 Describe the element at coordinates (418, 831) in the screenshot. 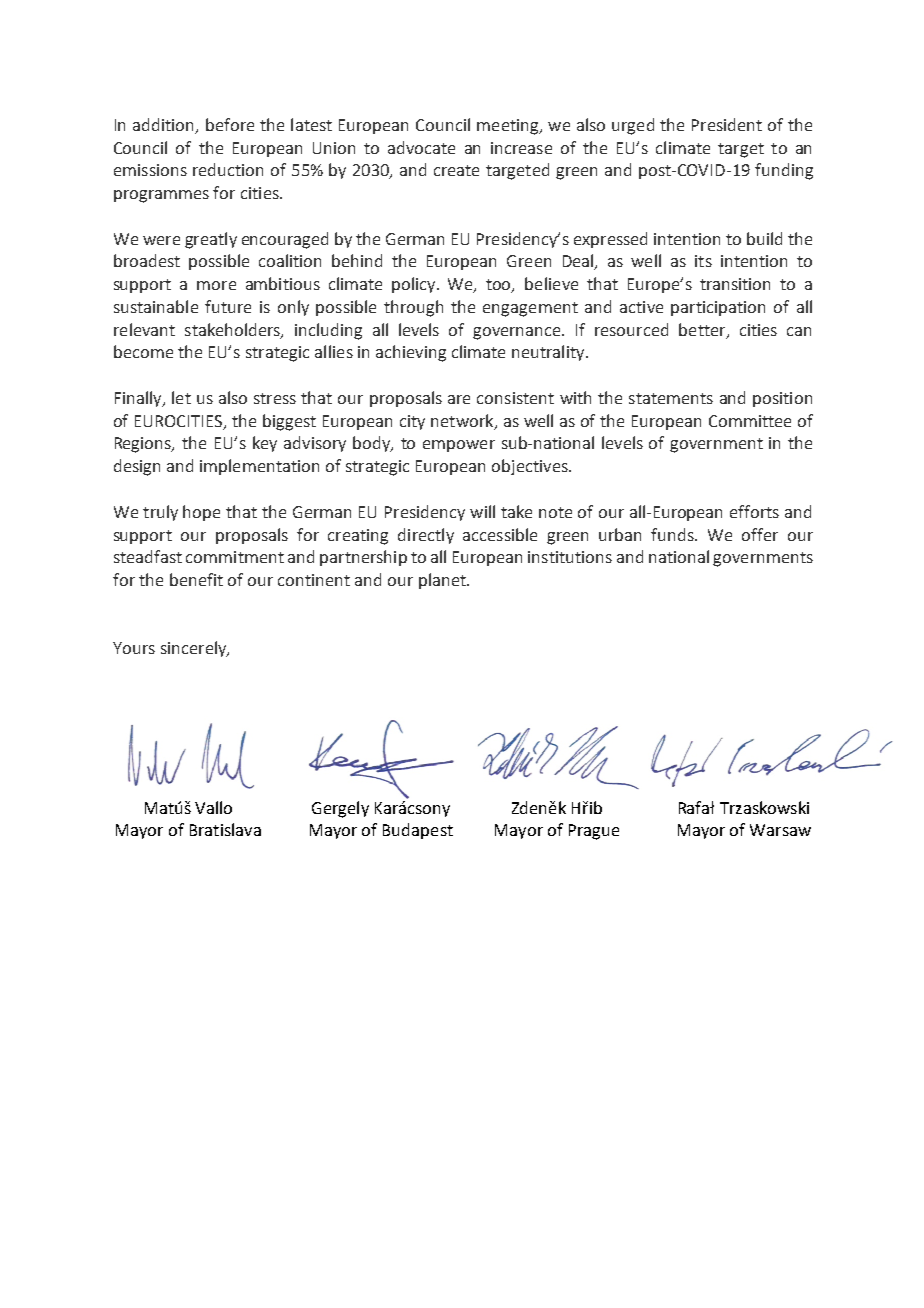

I see `Budapest` at that location.
